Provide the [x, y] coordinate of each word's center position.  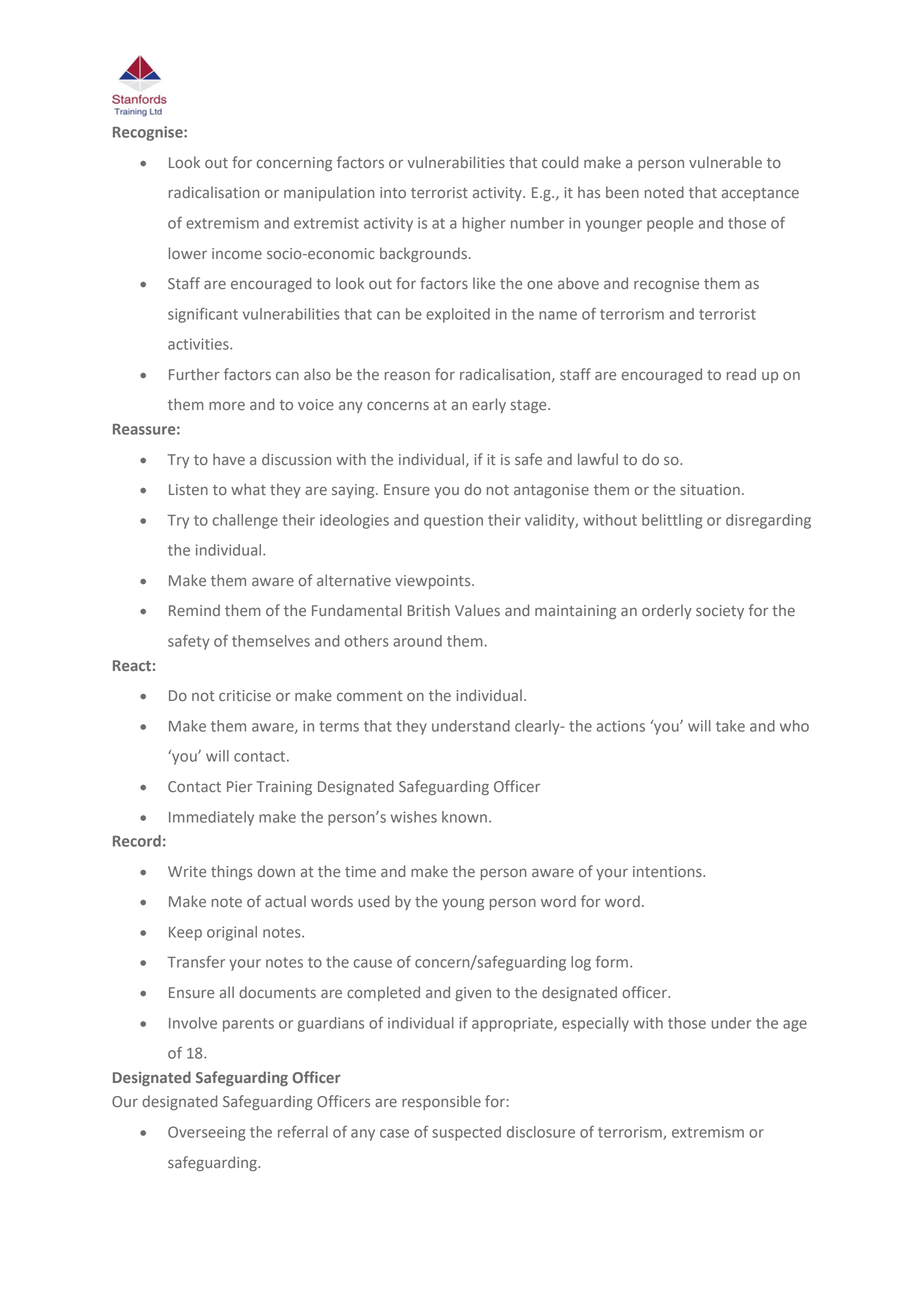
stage [530, 406]
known [464, 817]
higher [484, 224]
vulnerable [725, 162]
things [232, 872]
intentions [668, 871]
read [741, 374]
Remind [194, 610]
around [417, 641]
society [720, 612]
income [237, 254]
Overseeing [206, 1133]
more [227, 406]
